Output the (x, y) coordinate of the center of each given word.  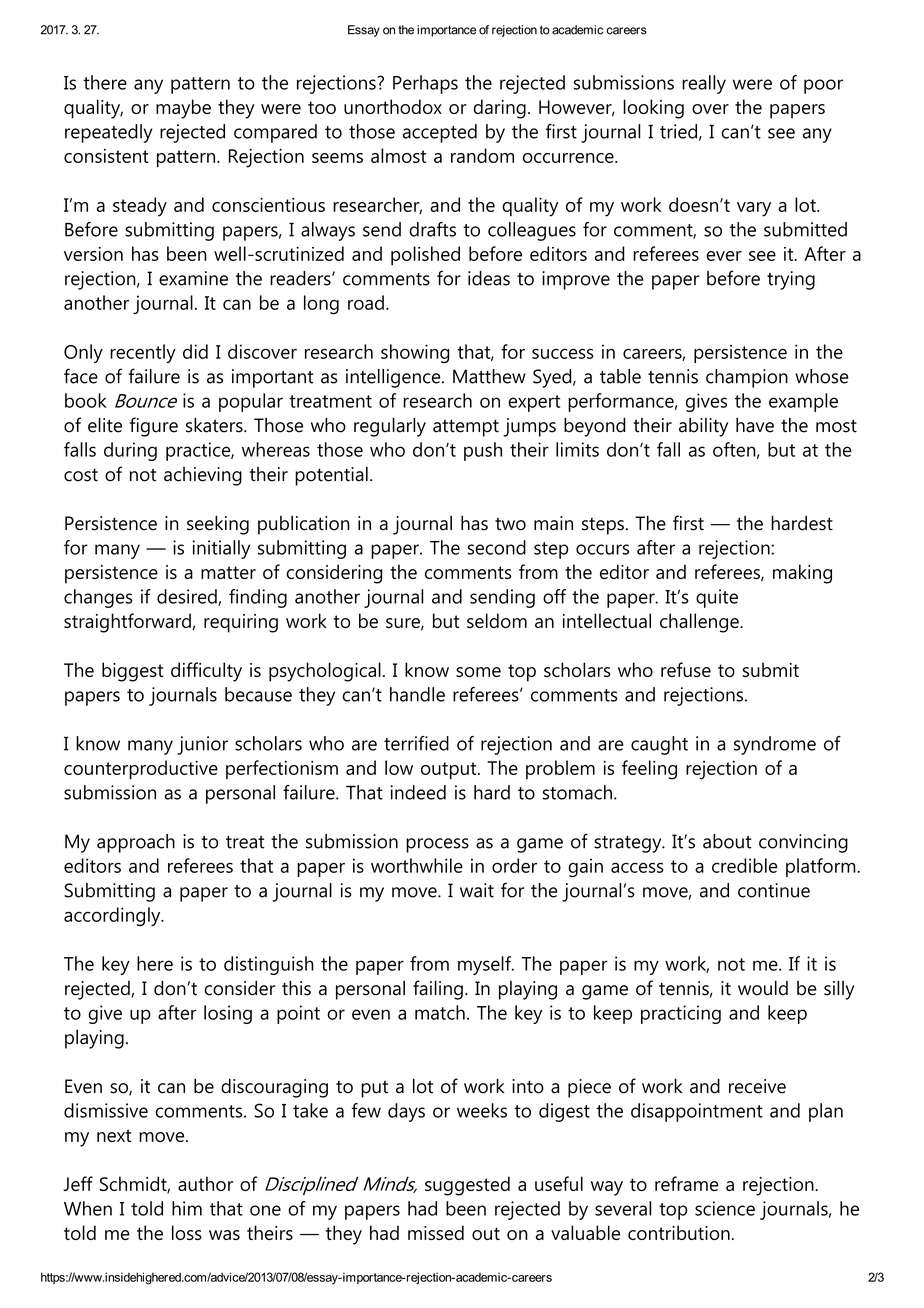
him (187, 1208)
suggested (467, 1186)
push (483, 451)
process (437, 845)
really (704, 84)
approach (136, 843)
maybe (183, 109)
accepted (440, 133)
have (755, 425)
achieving (203, 476)
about (727, 841)
